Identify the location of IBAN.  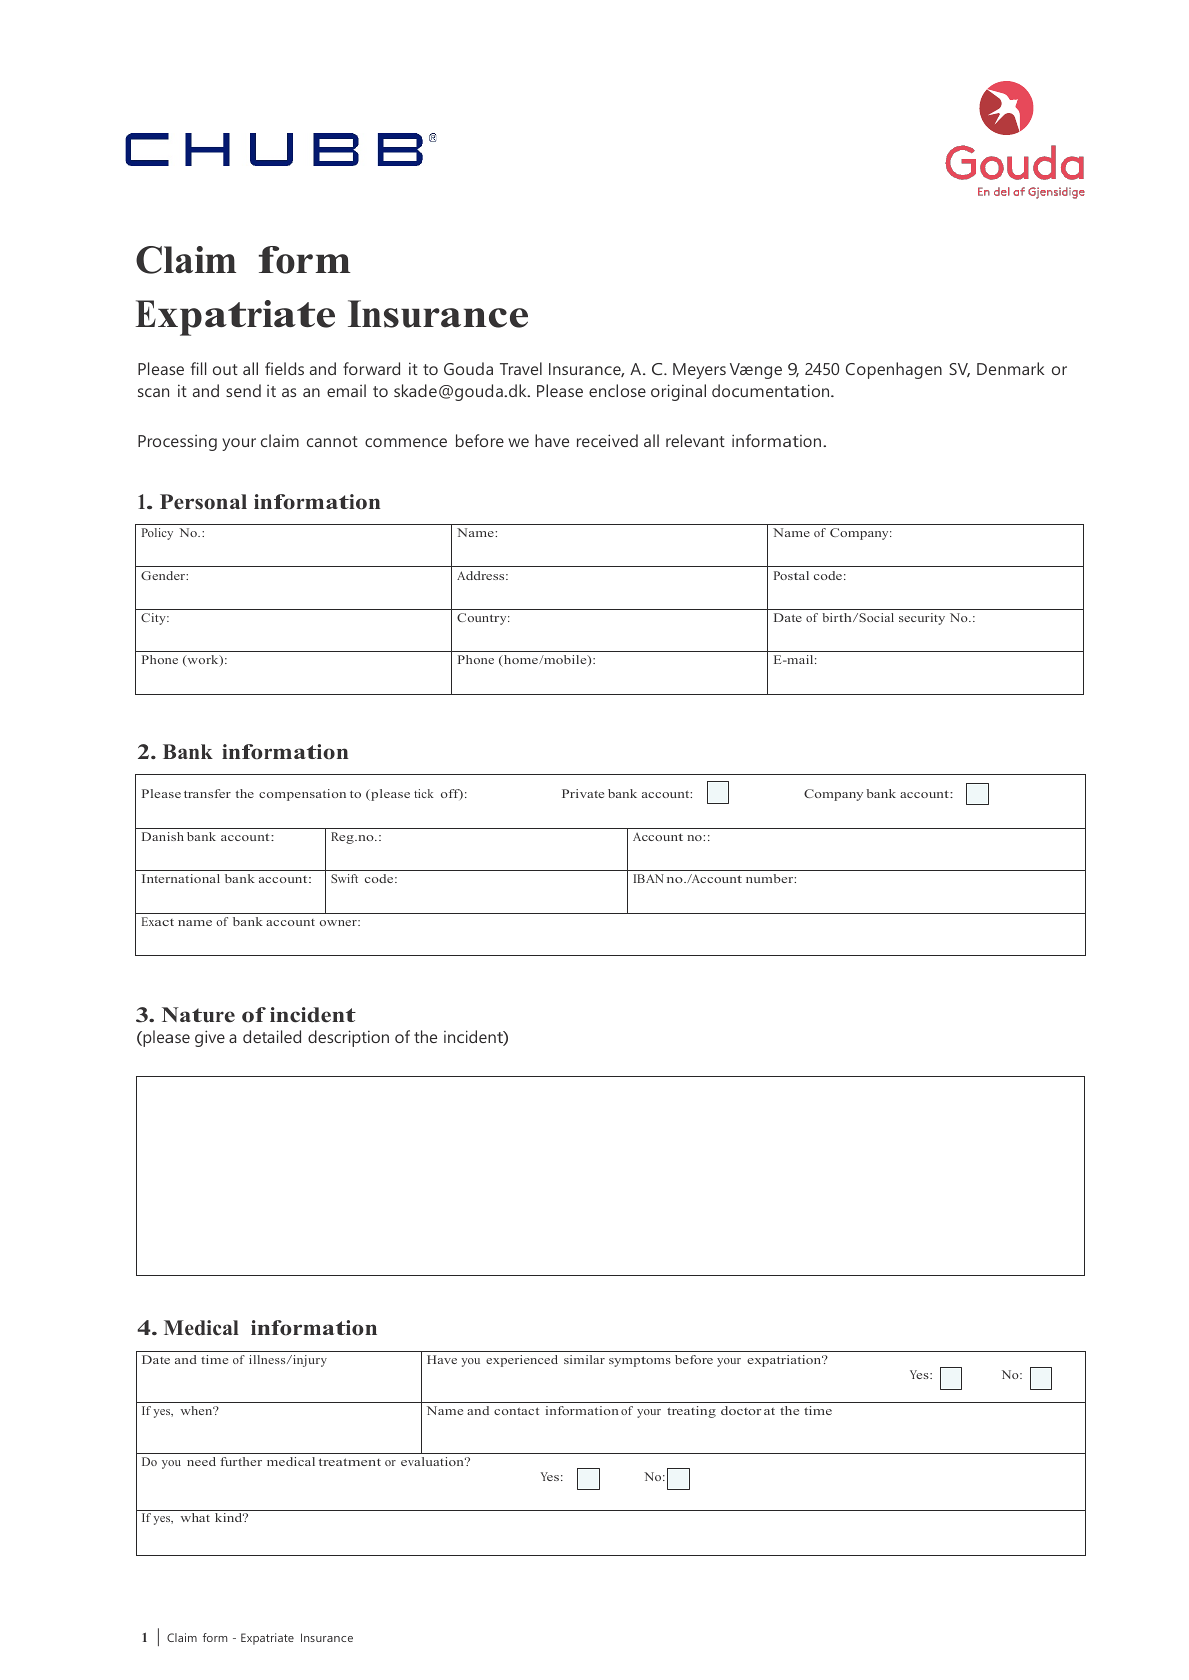
(648, 878).
